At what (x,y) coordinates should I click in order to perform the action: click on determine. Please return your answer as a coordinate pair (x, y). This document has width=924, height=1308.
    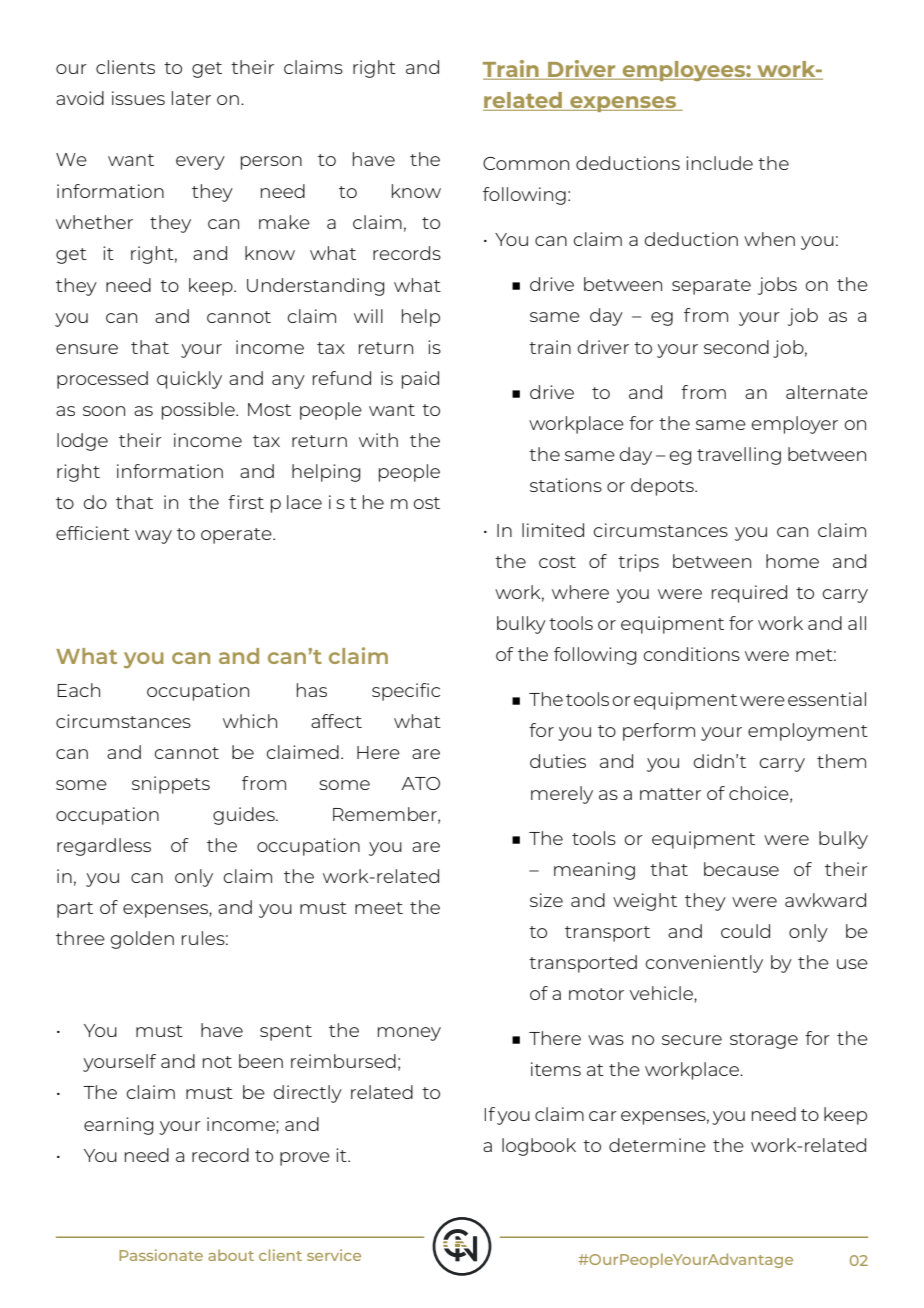
    Looking at the image, I should click on (657, 1145).
